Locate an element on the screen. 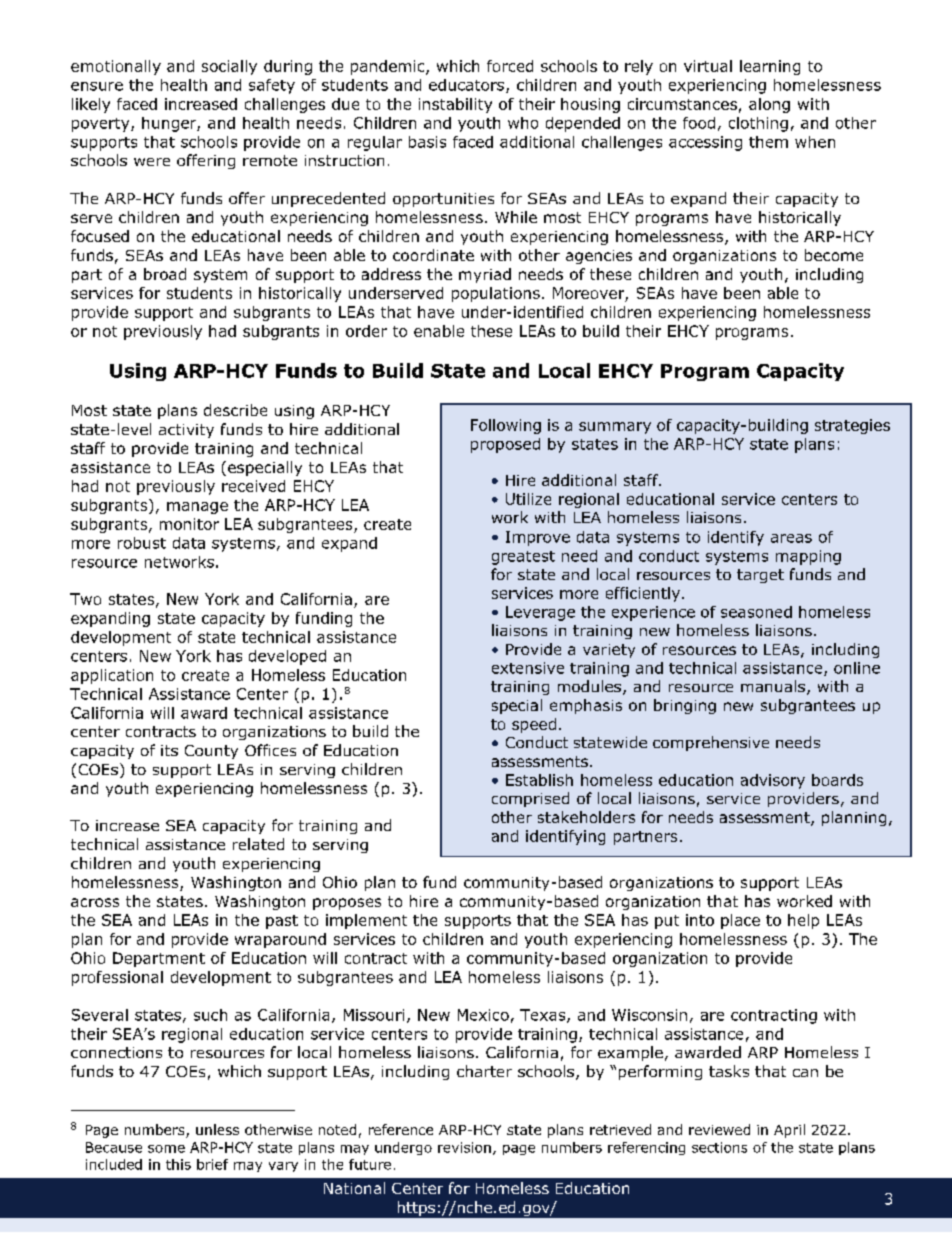 The height and width of the screenshot is (1233, 952). instability is located at coordinates (455, 105).
